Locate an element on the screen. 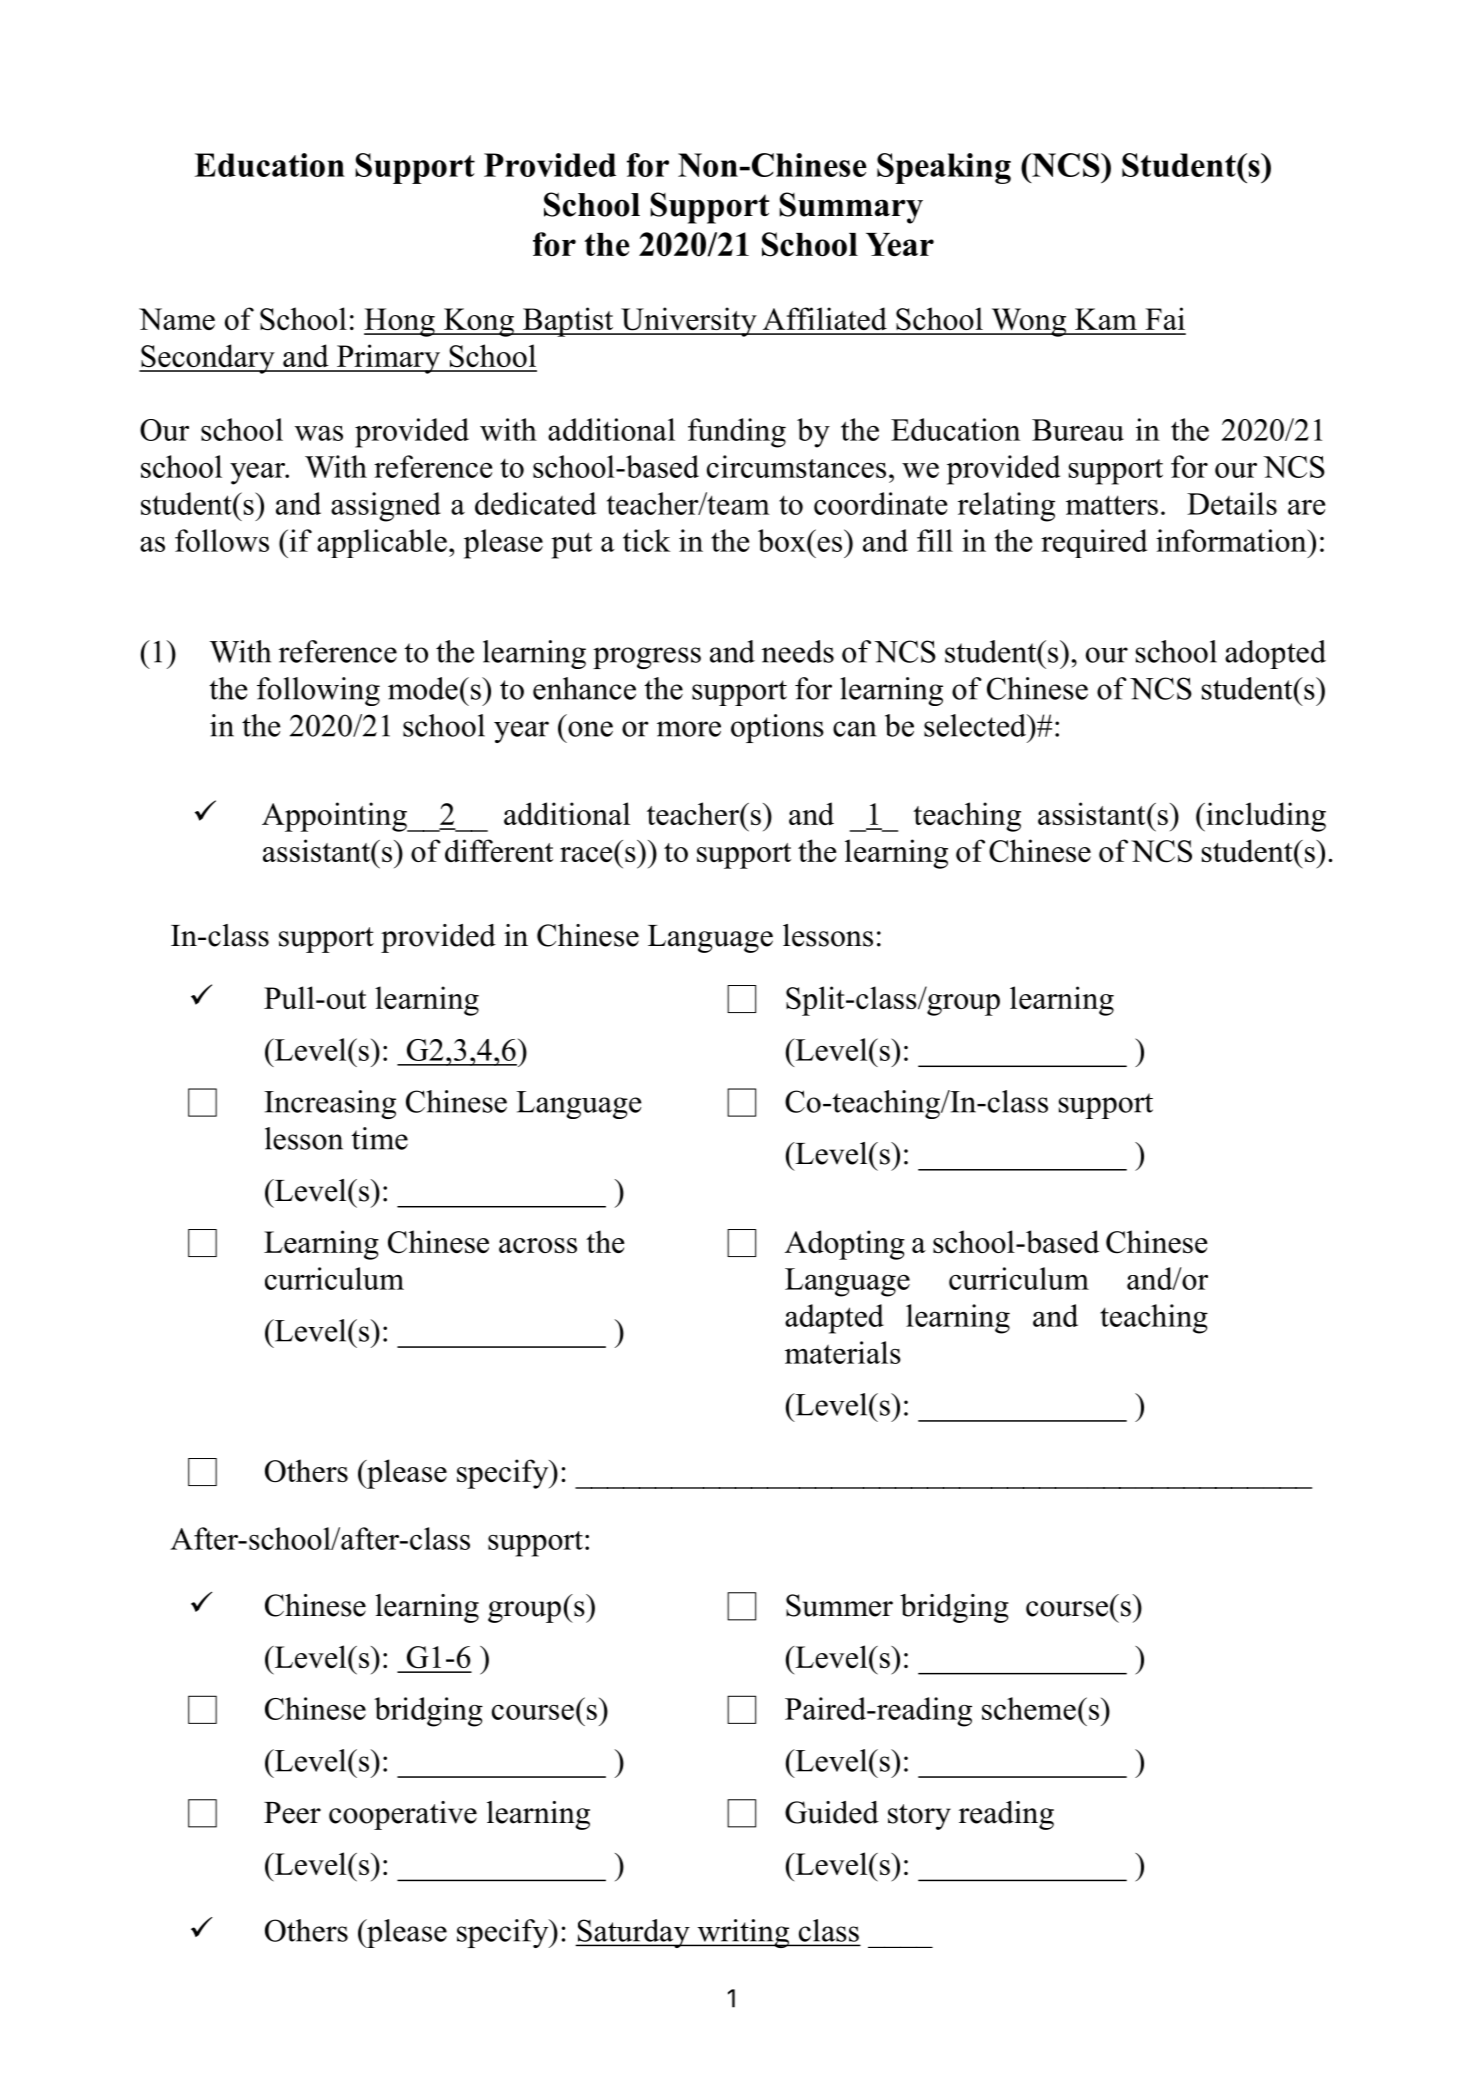 The image size is (1466, 2073). Peer is located at coordinates (292, 1813).
